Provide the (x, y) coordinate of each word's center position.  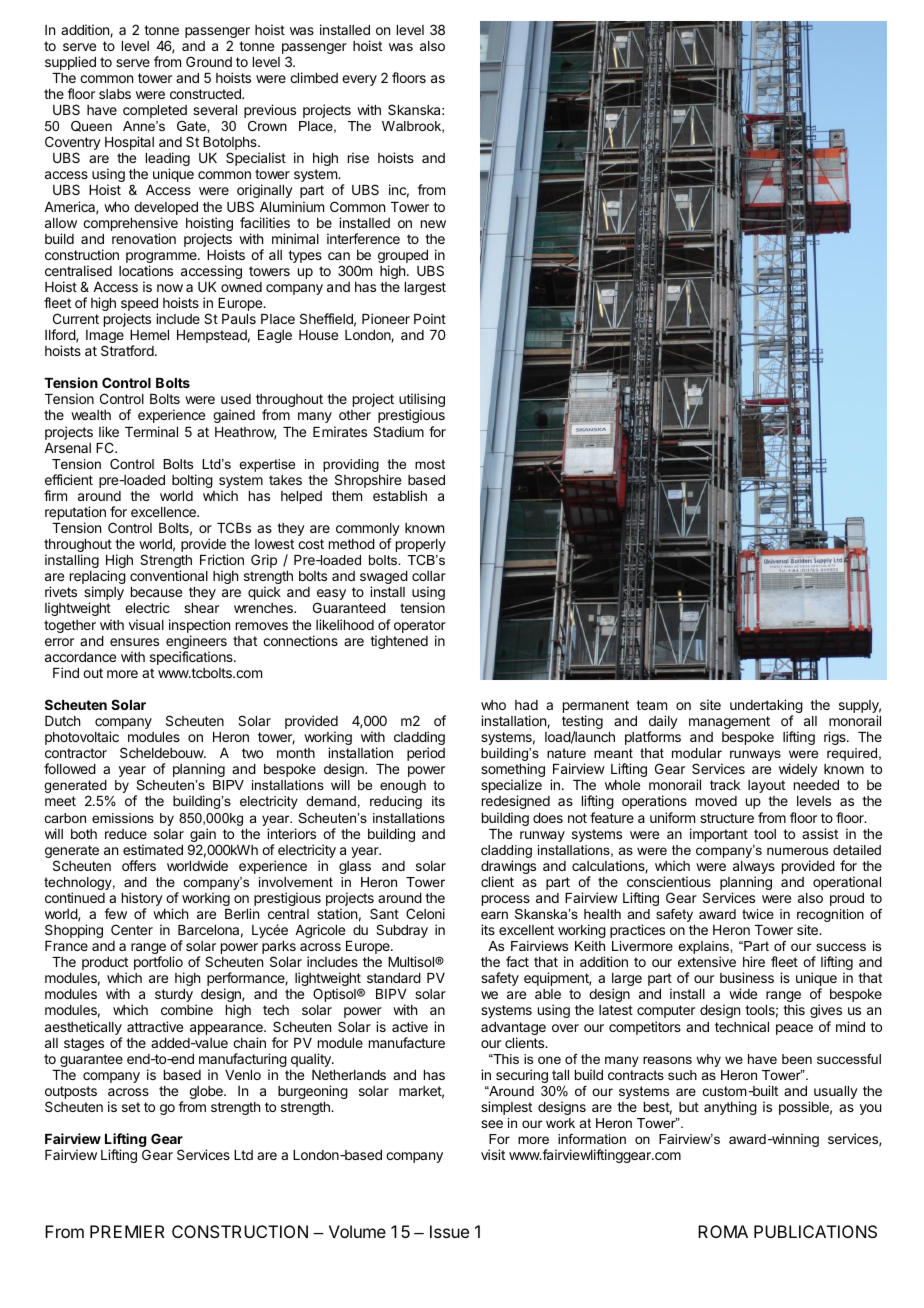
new (433, 224)
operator (420, 626)
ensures (134, 642)
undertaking (766, 707)
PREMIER (127, 1231)
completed (155, 111)
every (359, 80)
